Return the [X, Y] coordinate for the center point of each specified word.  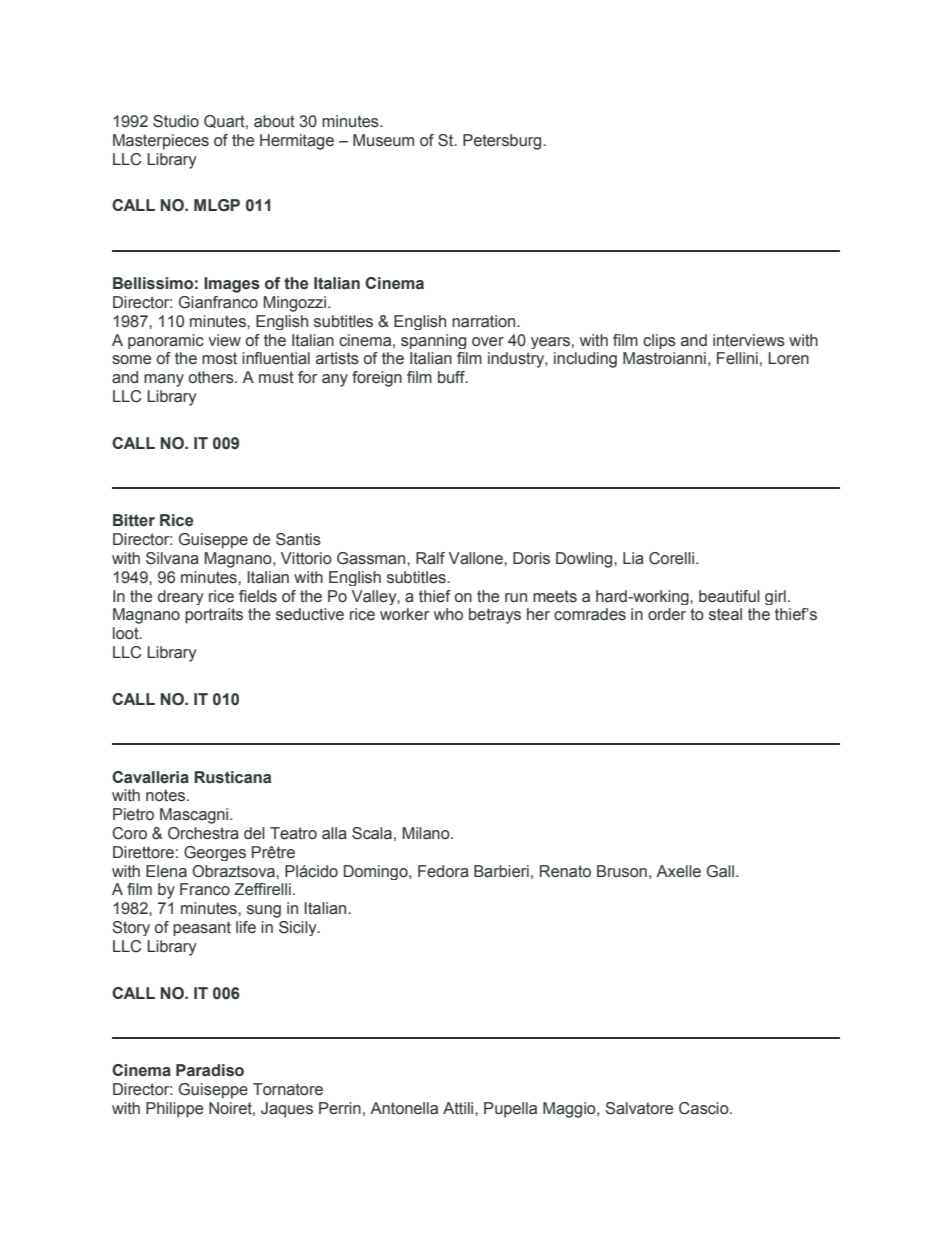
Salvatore [639, 1108]
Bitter [134, 520]
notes [167, 795]
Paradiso [210, 1070]
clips [659, 341]
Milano [427, 833]
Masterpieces [161, 142]
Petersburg [503, 142]
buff [452, 377]
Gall [720, 871]
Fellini [737, 358]
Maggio [570, 1110]
